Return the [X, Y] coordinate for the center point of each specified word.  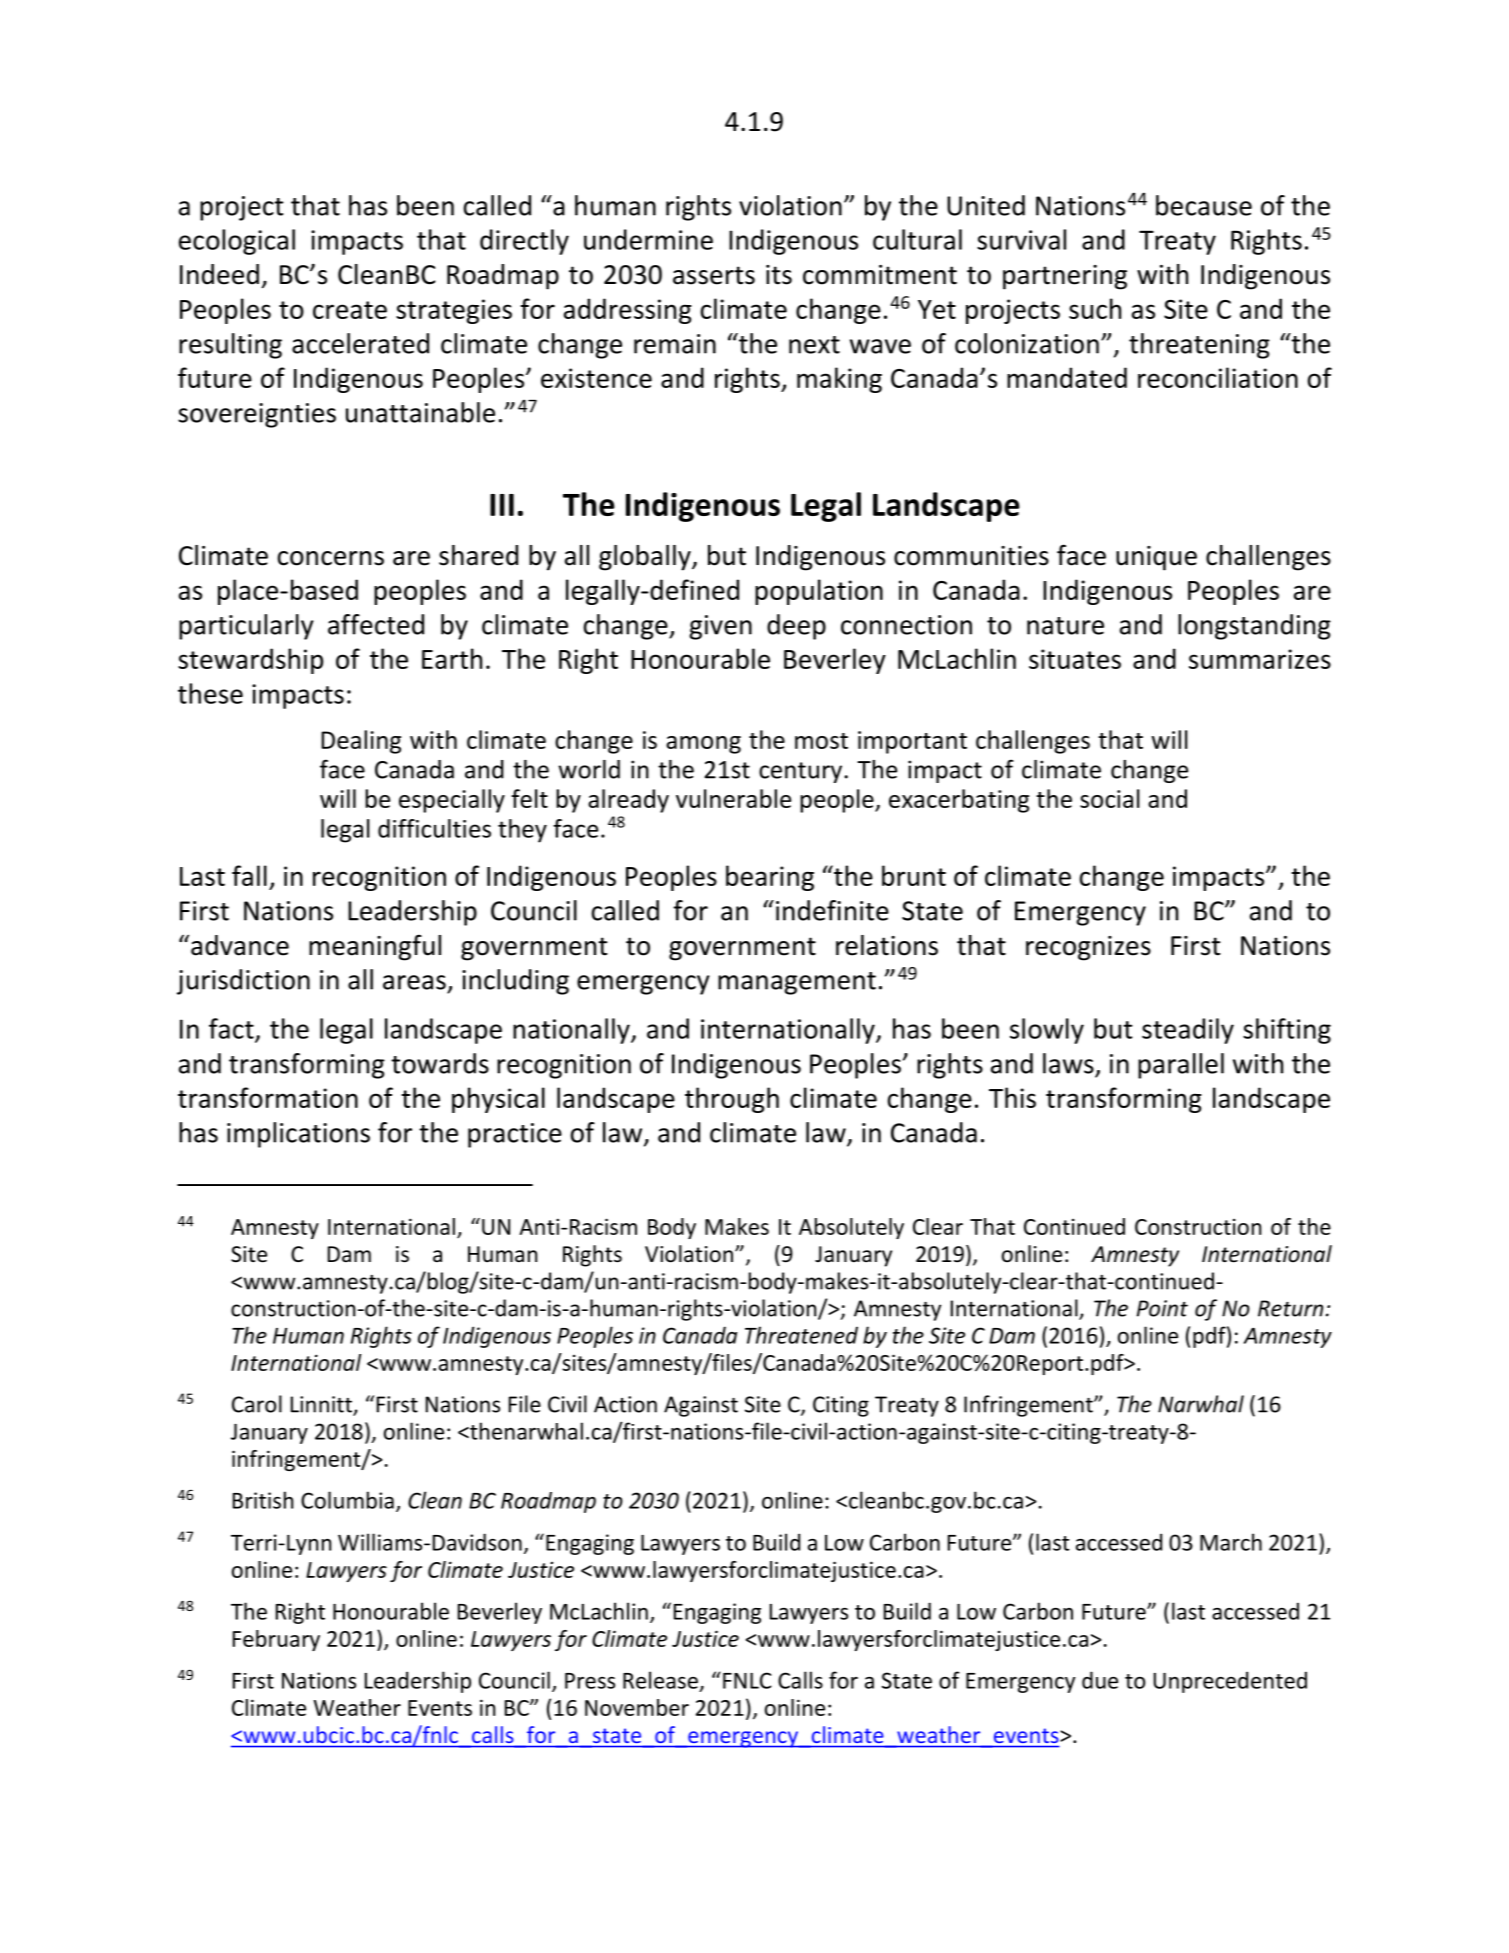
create [350, 310]
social [1110, 798]
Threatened [801, 1335]
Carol [257, 1404]
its [779, 275]
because [1204, 205]
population [819, 592]
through [732, 1100]
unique [1156, 558]
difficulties [434, 828]
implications [298, 1135]
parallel [1181, 1066]
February [276, 1640]
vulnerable [733, 798]
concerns [331, 558]
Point [1162, 1308]
